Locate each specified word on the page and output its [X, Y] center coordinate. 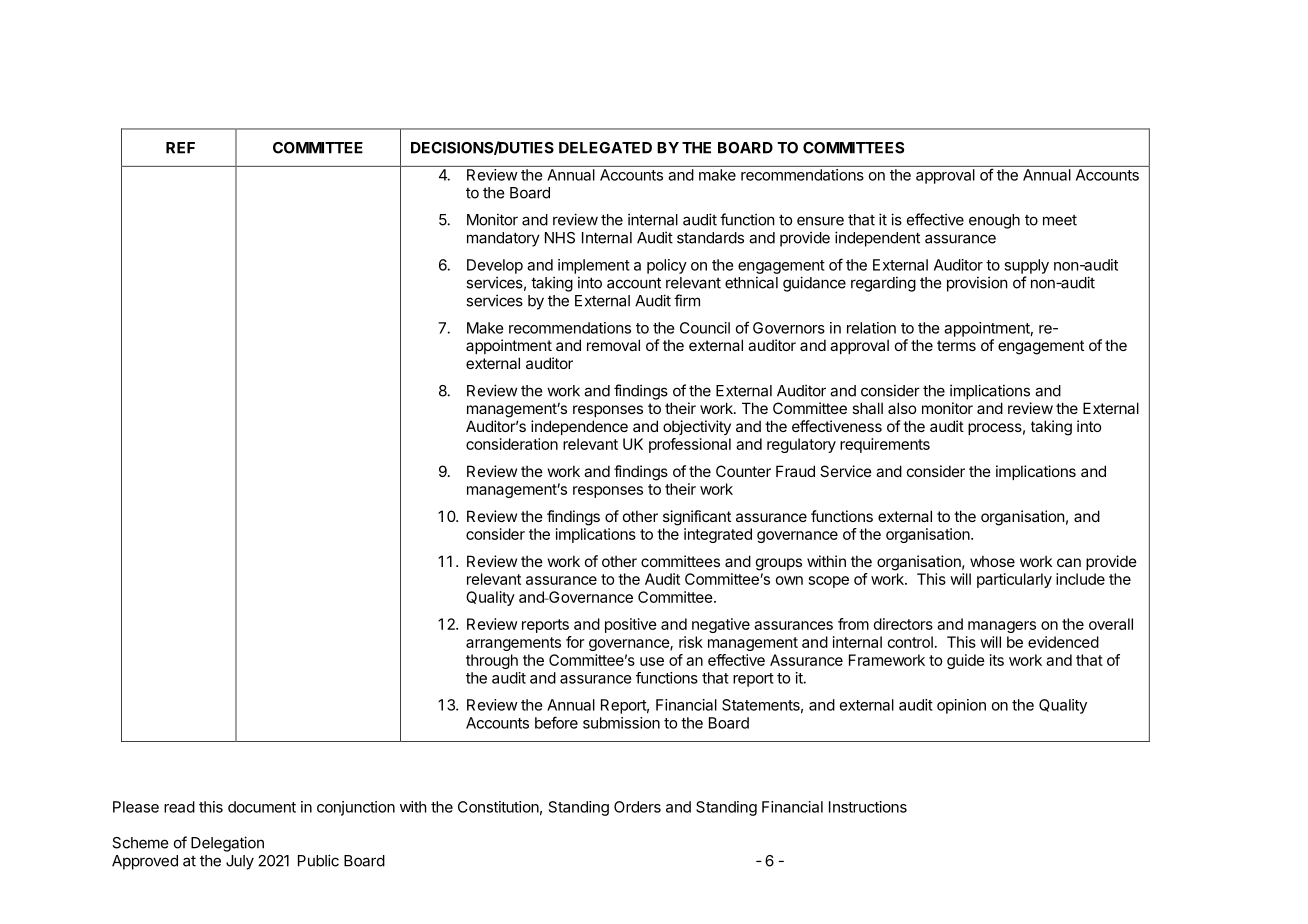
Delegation [227, 844]
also [902, 408]
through [492, 661]
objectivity [697, 427]
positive [631, 625]
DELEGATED [605, 148]
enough [994, 221]
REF [180, 148]
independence [579, 427]
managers [1002, 627]
